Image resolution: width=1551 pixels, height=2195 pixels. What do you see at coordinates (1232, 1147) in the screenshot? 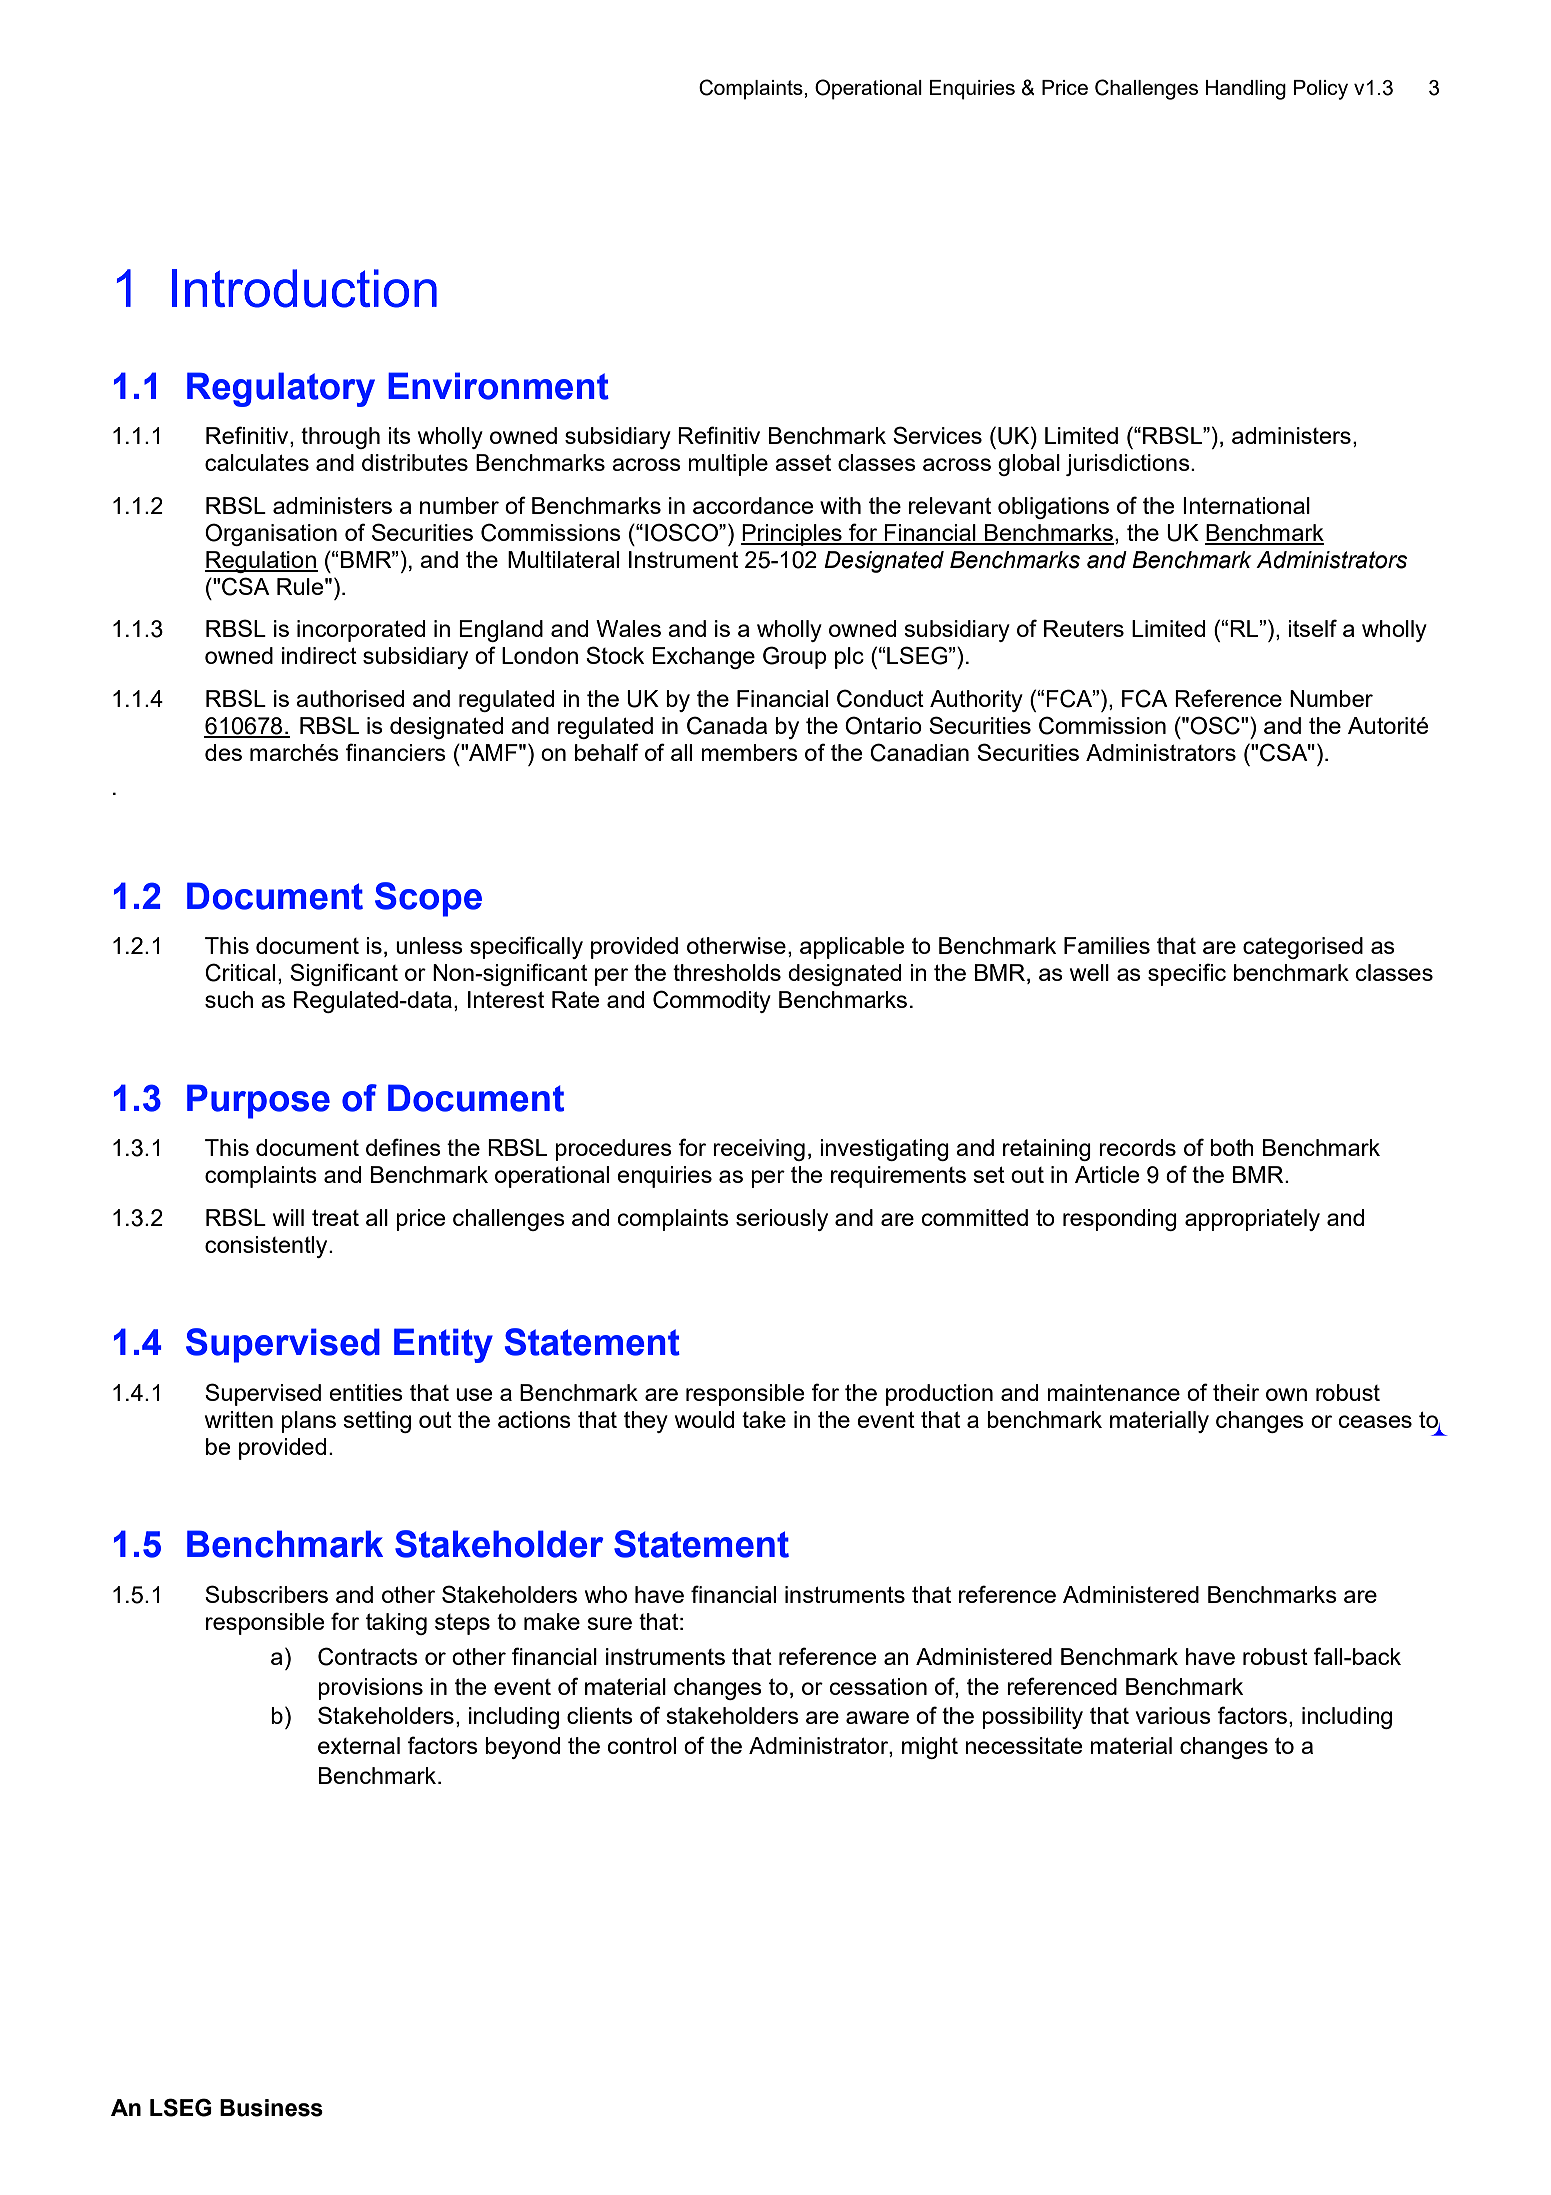
I see `both` at bounding box center [1232, 1147].
